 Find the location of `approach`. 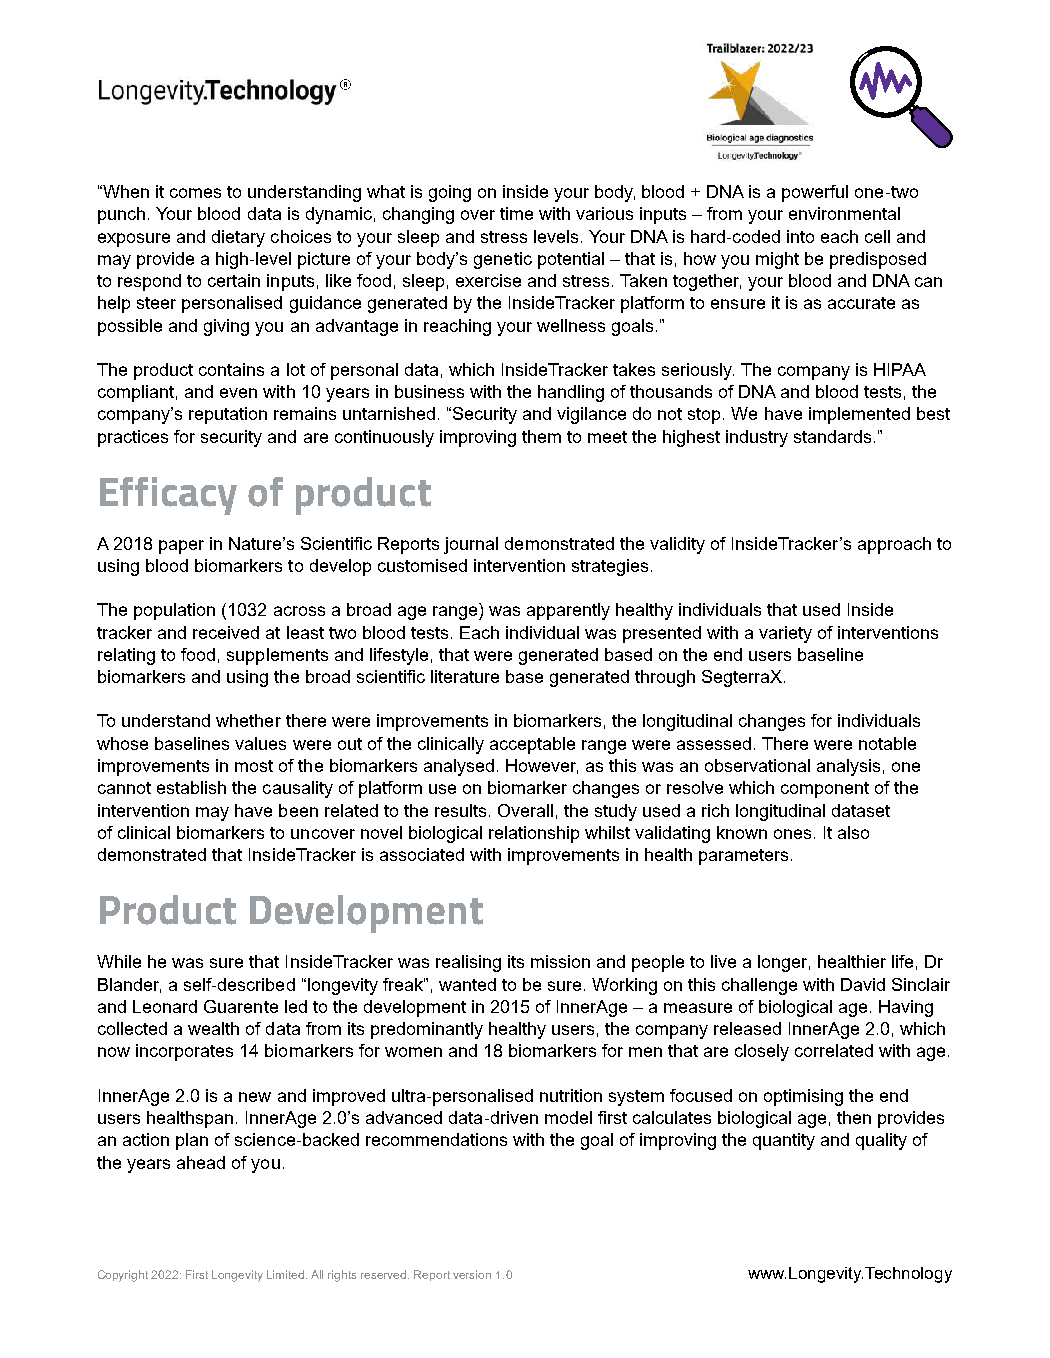

approach is located at coordinates (894, 545).
